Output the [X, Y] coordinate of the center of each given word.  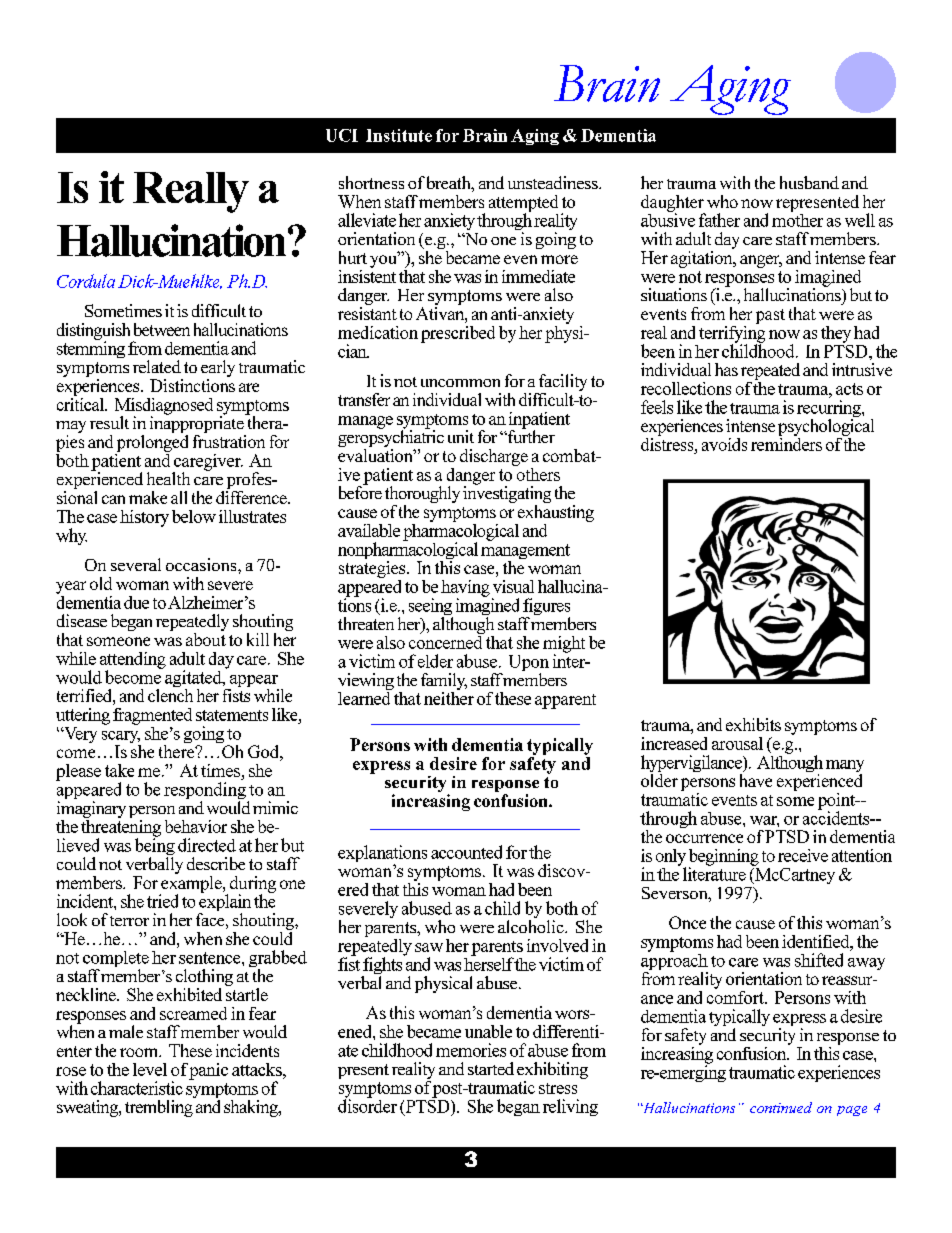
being [155, 847]
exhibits [753, 724]
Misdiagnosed [164, 407]
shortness [371, 182]
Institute [399, 135]
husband [809, 182]
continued [781, 1107]
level [150, 1069]
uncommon [460, 383]
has [726, 369]
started [491, 1068]
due [136, 602]
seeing [431, 608]
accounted [466, 852]
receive [803, 855]
